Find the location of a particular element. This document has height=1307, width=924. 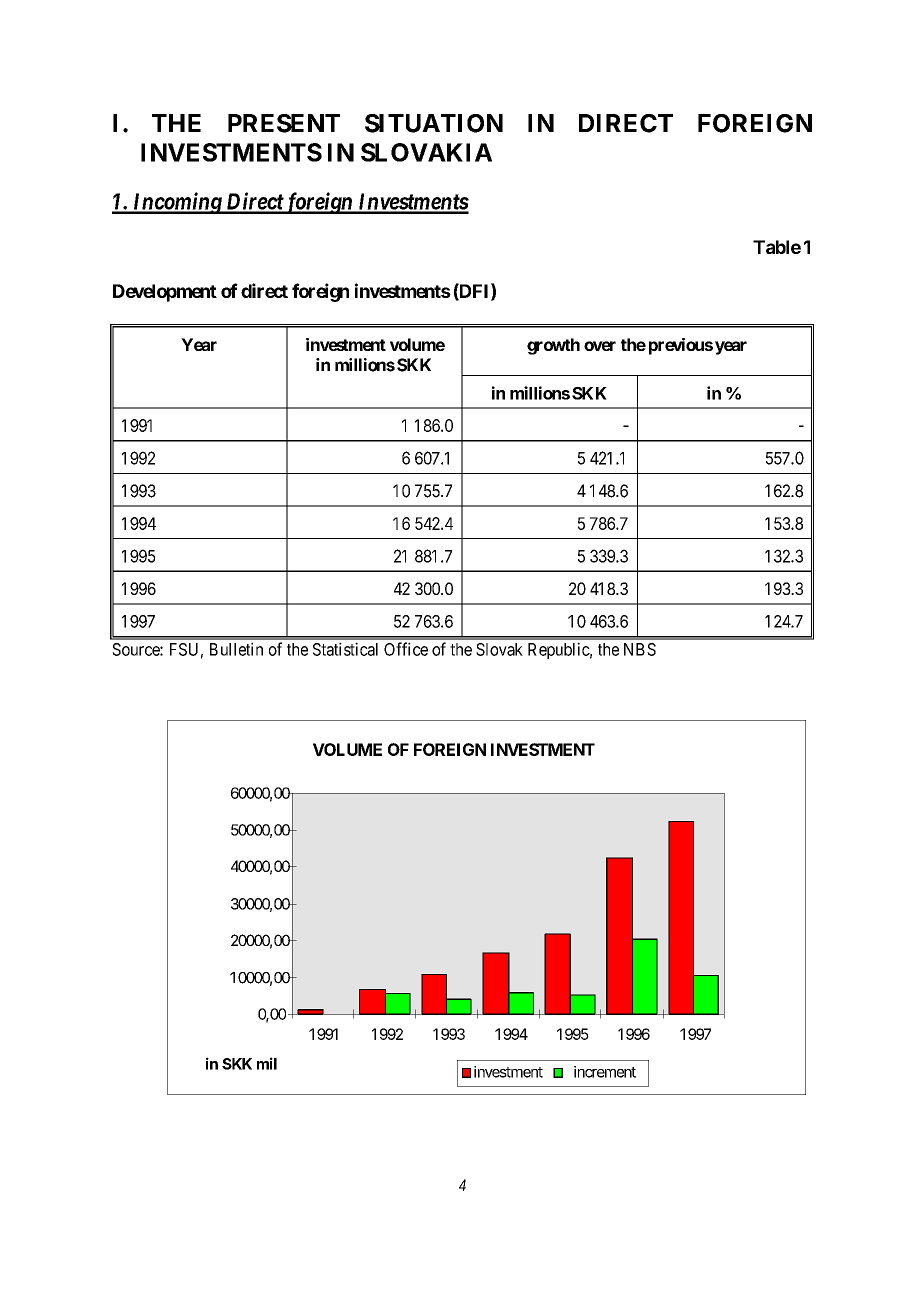

increment is located at coordinates (605, 1072).
